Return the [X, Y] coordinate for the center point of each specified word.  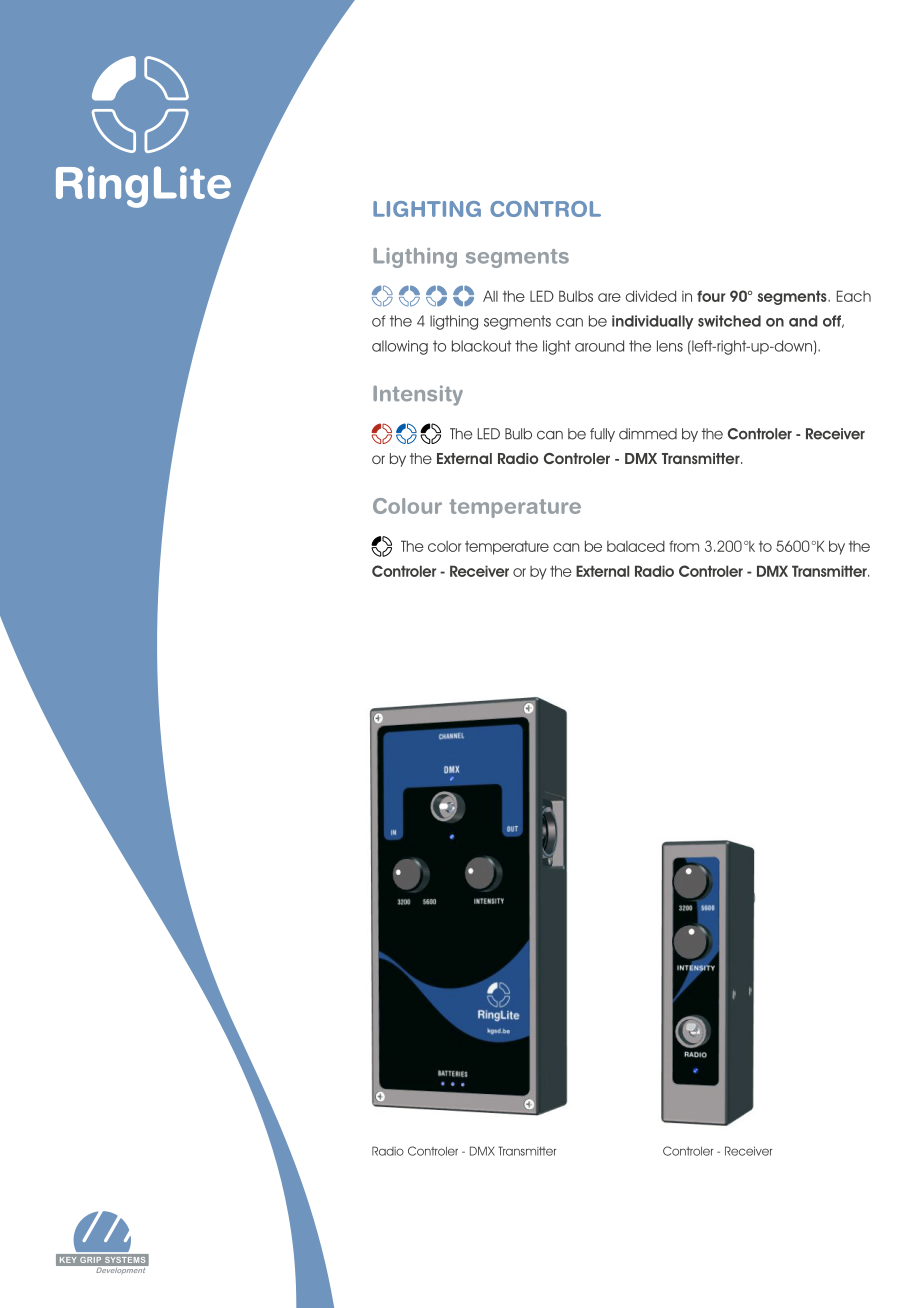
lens [670, 346]
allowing [400, 347]
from [684, 546]
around [599, 346]
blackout [481, 346]
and [803, 321]
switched [729, 321]
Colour [407, 506]
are [609, 297]
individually [652, 322]
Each [854, 296]
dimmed [648, 434]
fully [602, 435]
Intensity [418, 395]
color [444, 546]
